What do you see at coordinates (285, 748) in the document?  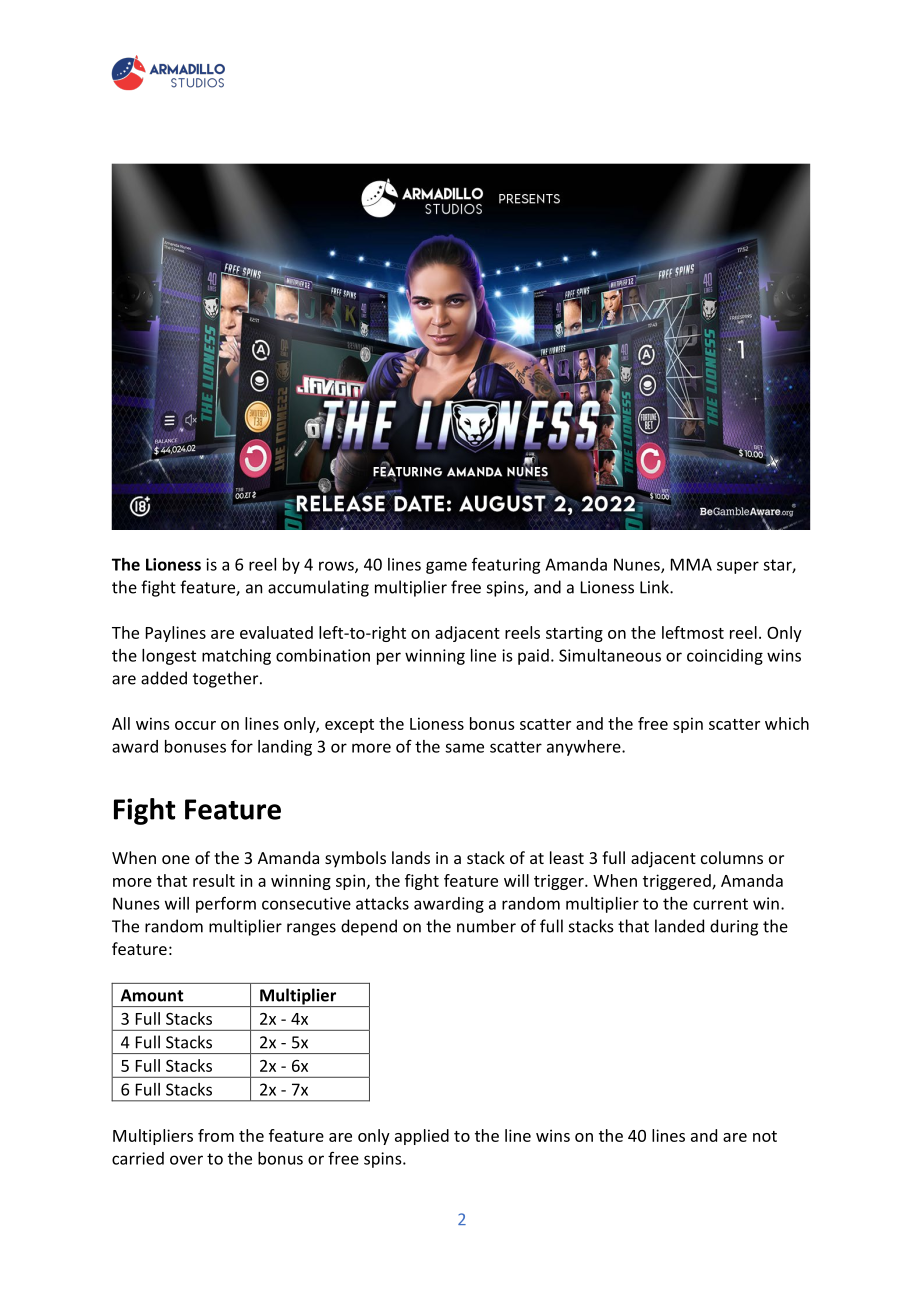 I see `landing` at bounding box center [285, 748].
